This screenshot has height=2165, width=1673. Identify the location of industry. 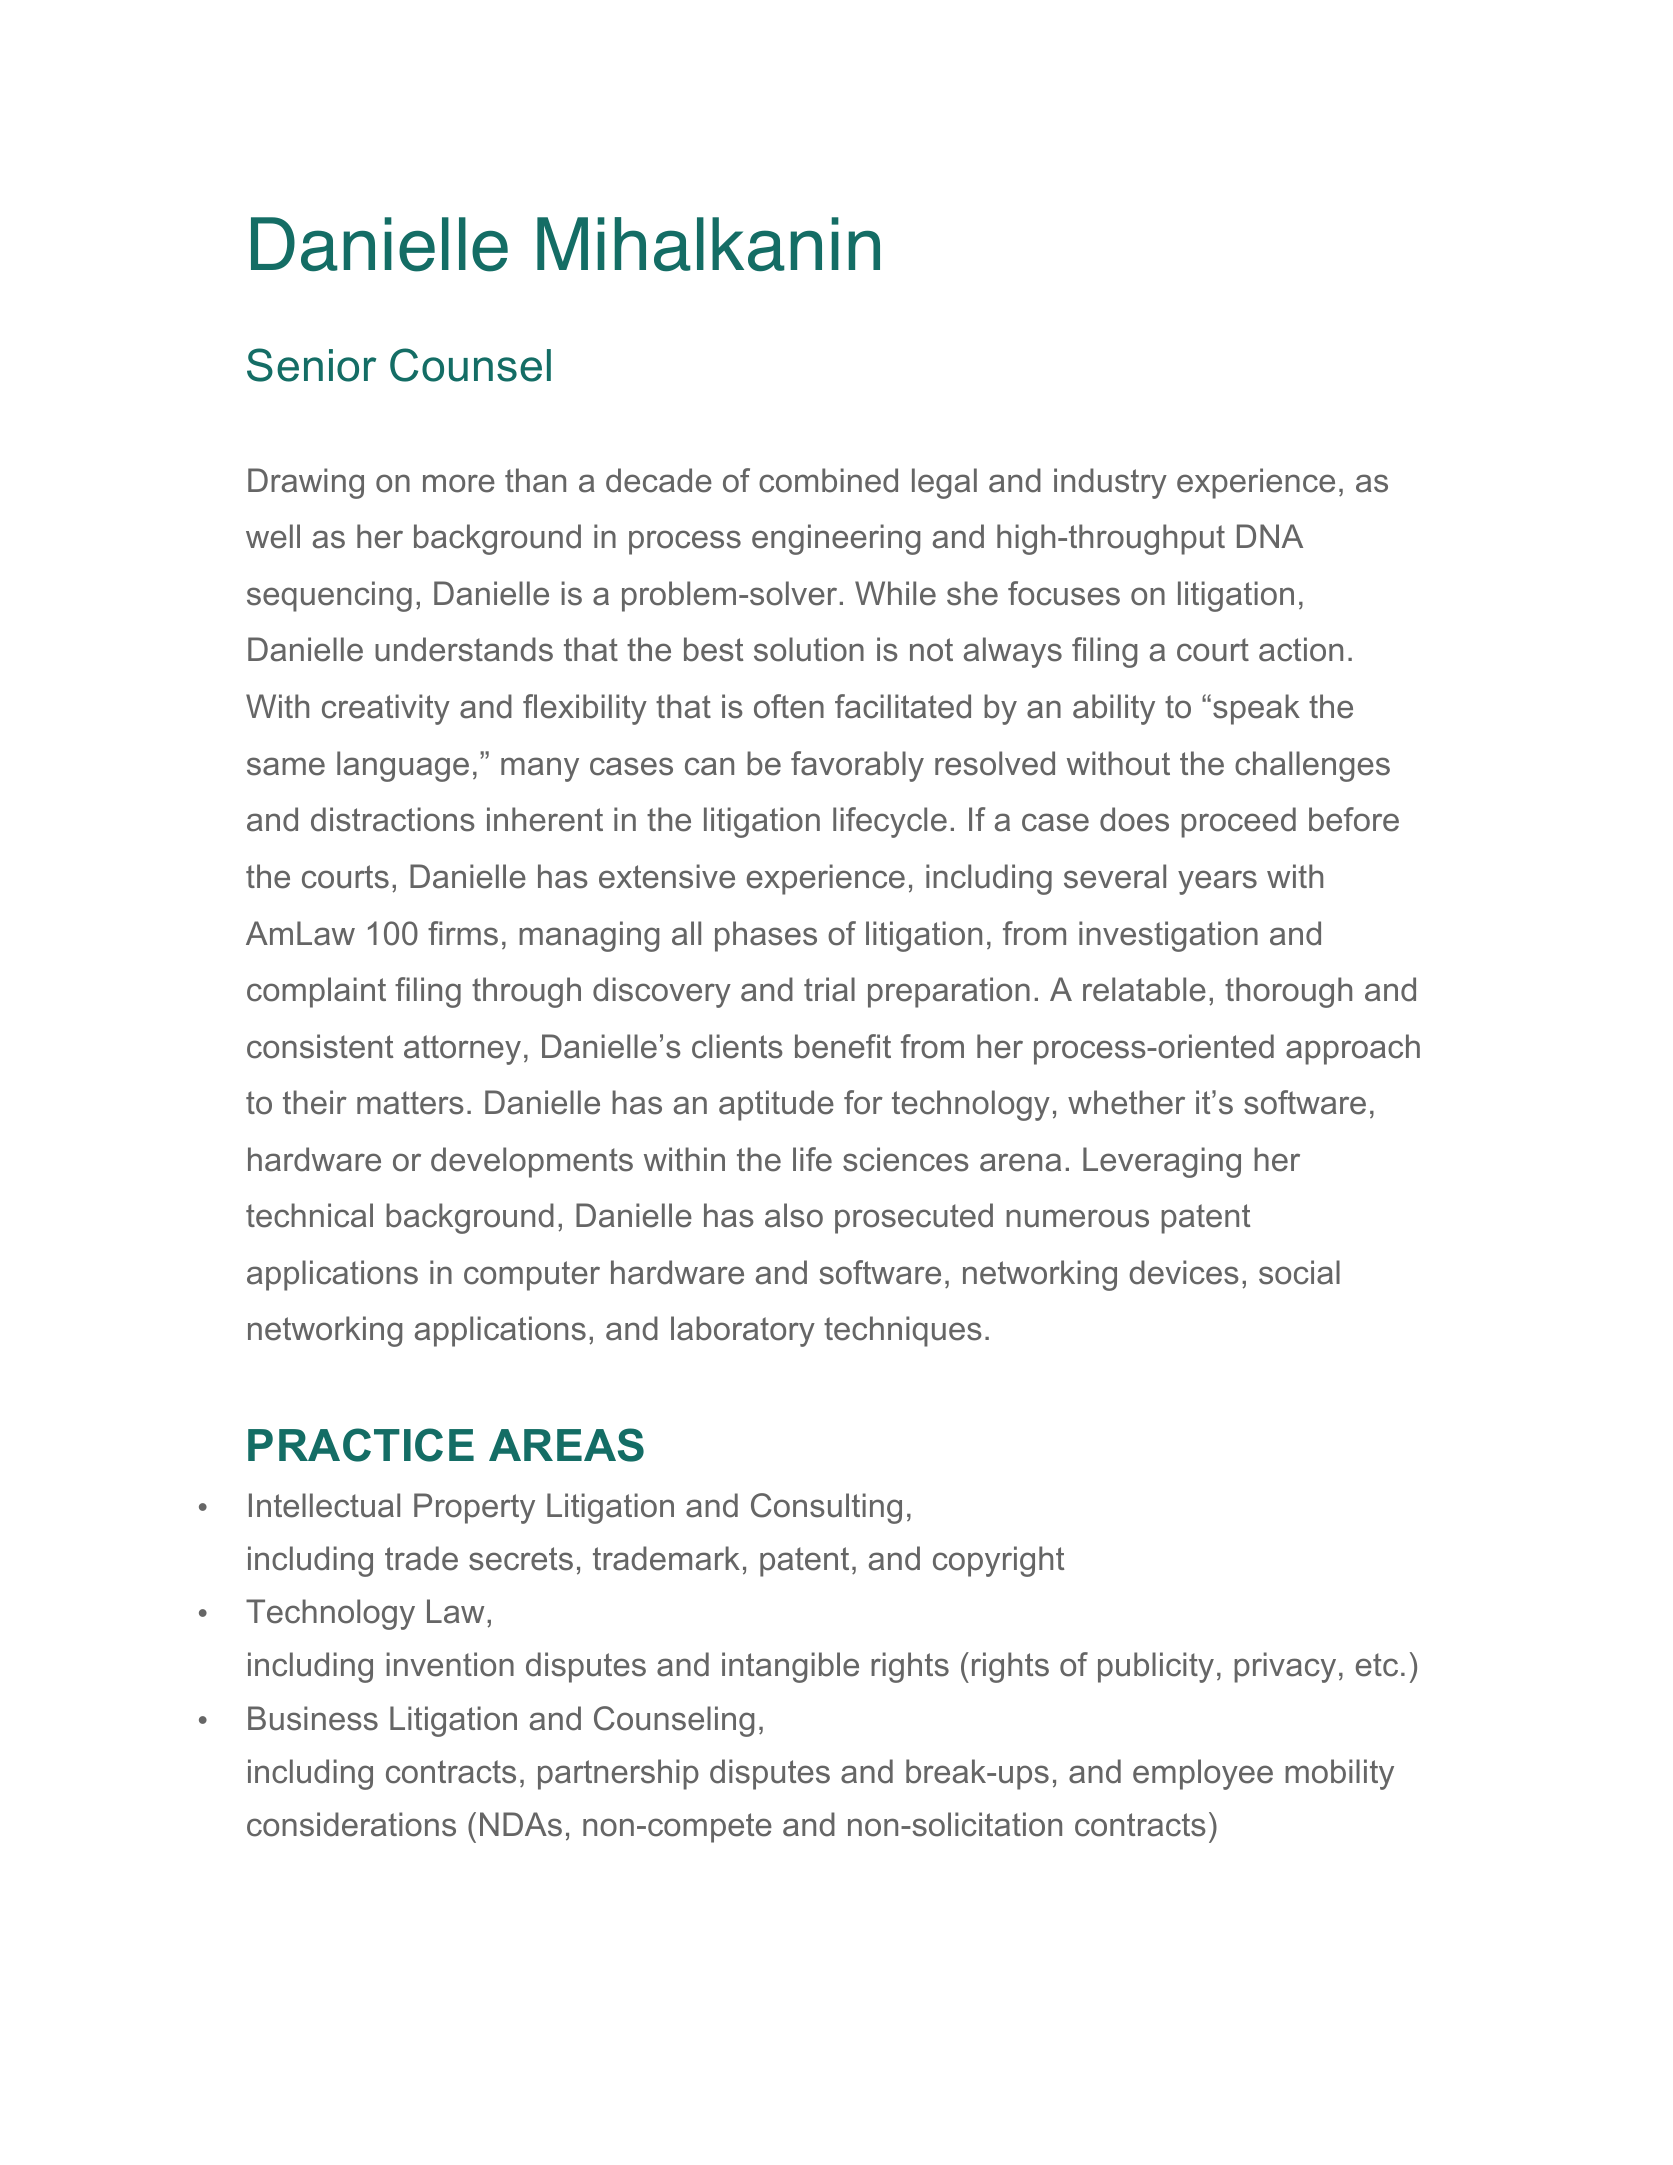
(1110, 483).
